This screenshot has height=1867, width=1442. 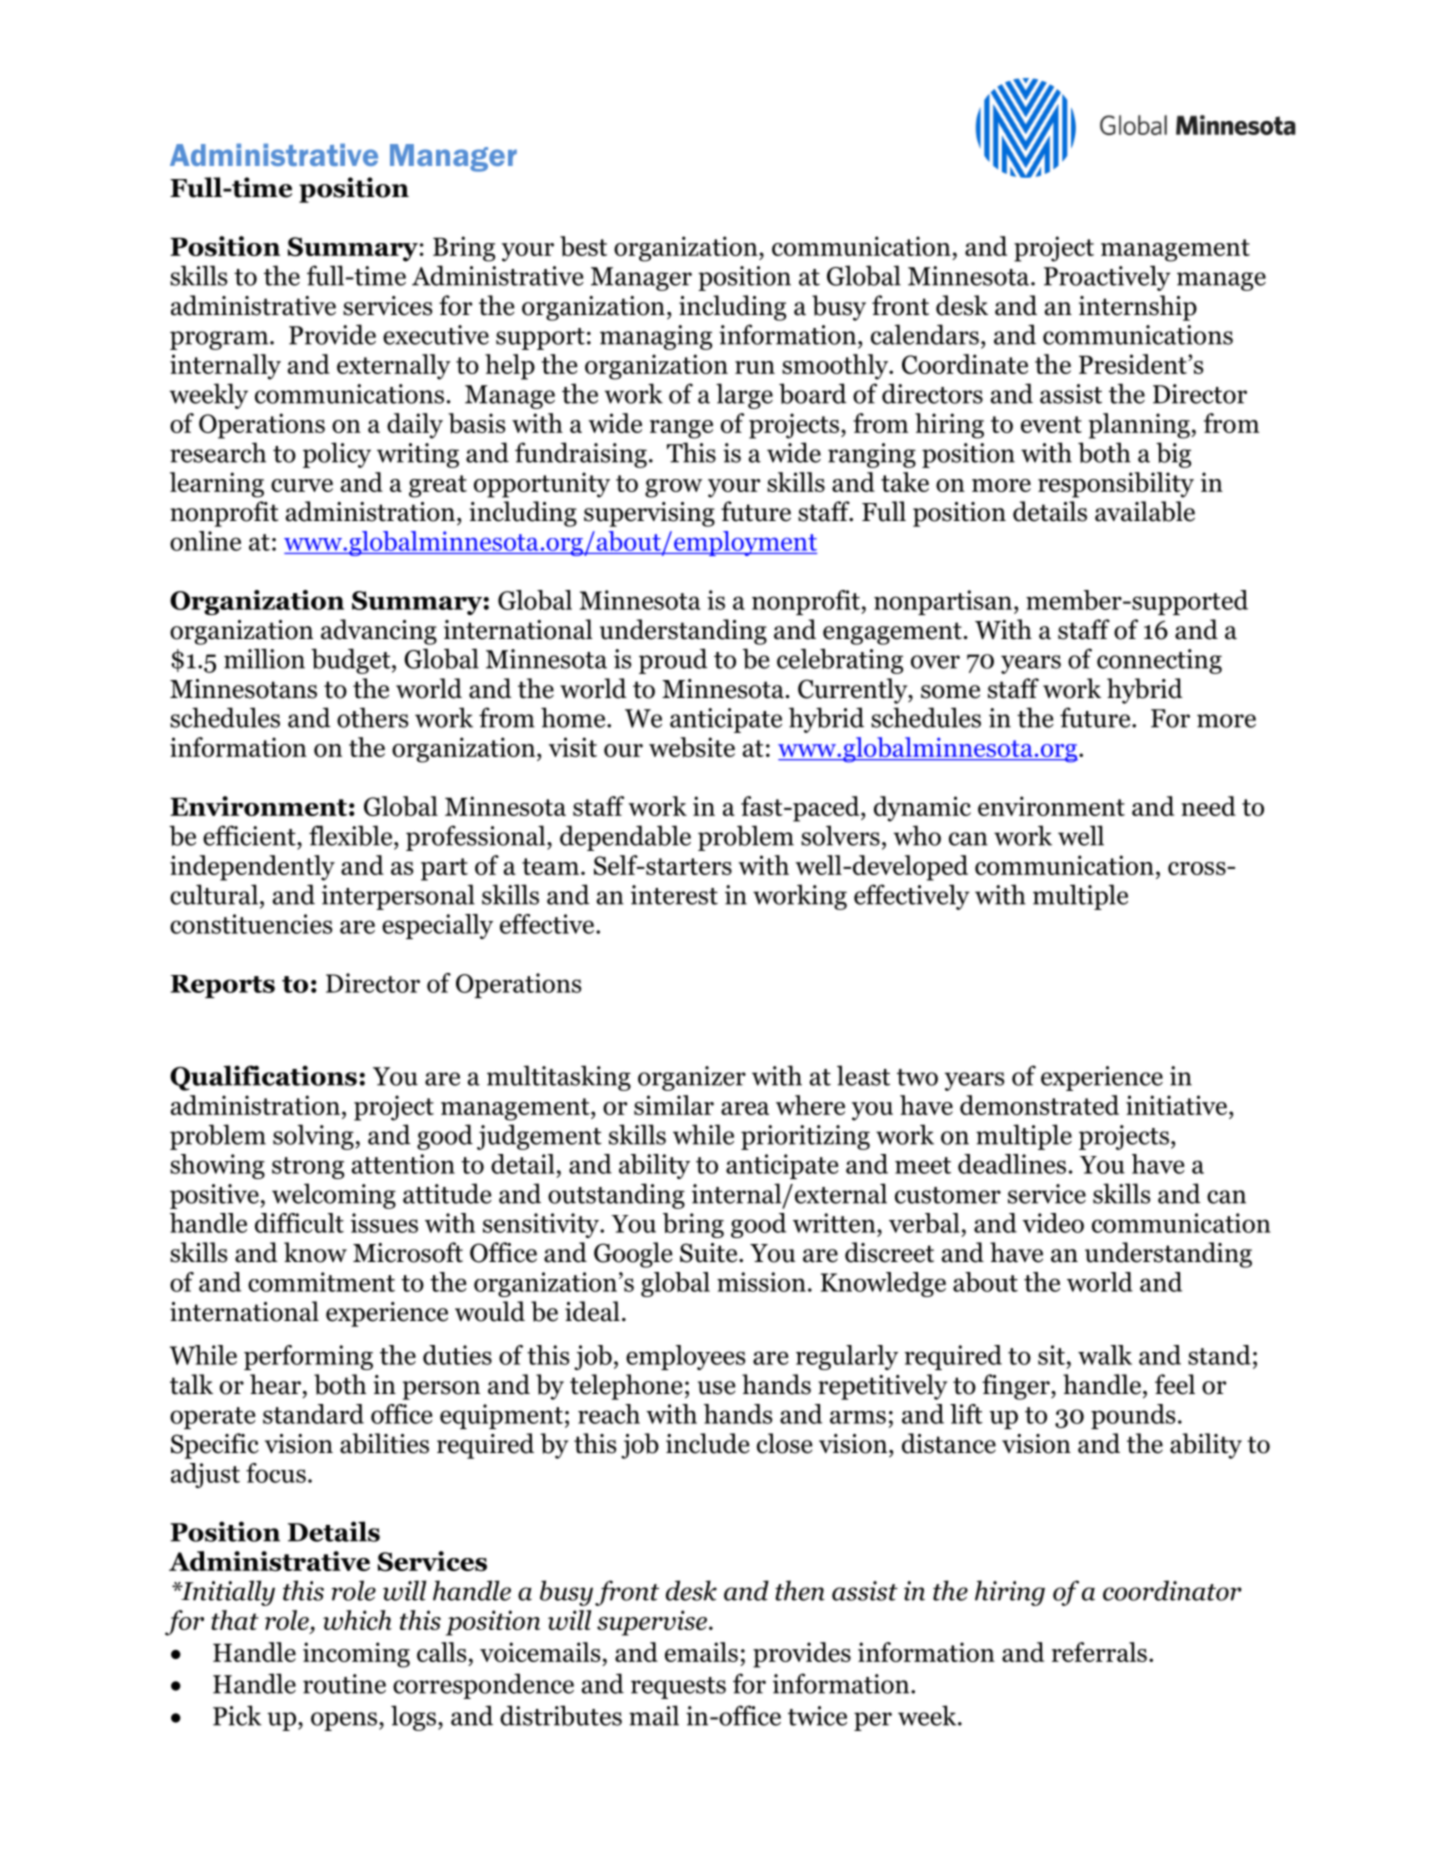 I want to click on Suite, so click(x=710, y=1253).
